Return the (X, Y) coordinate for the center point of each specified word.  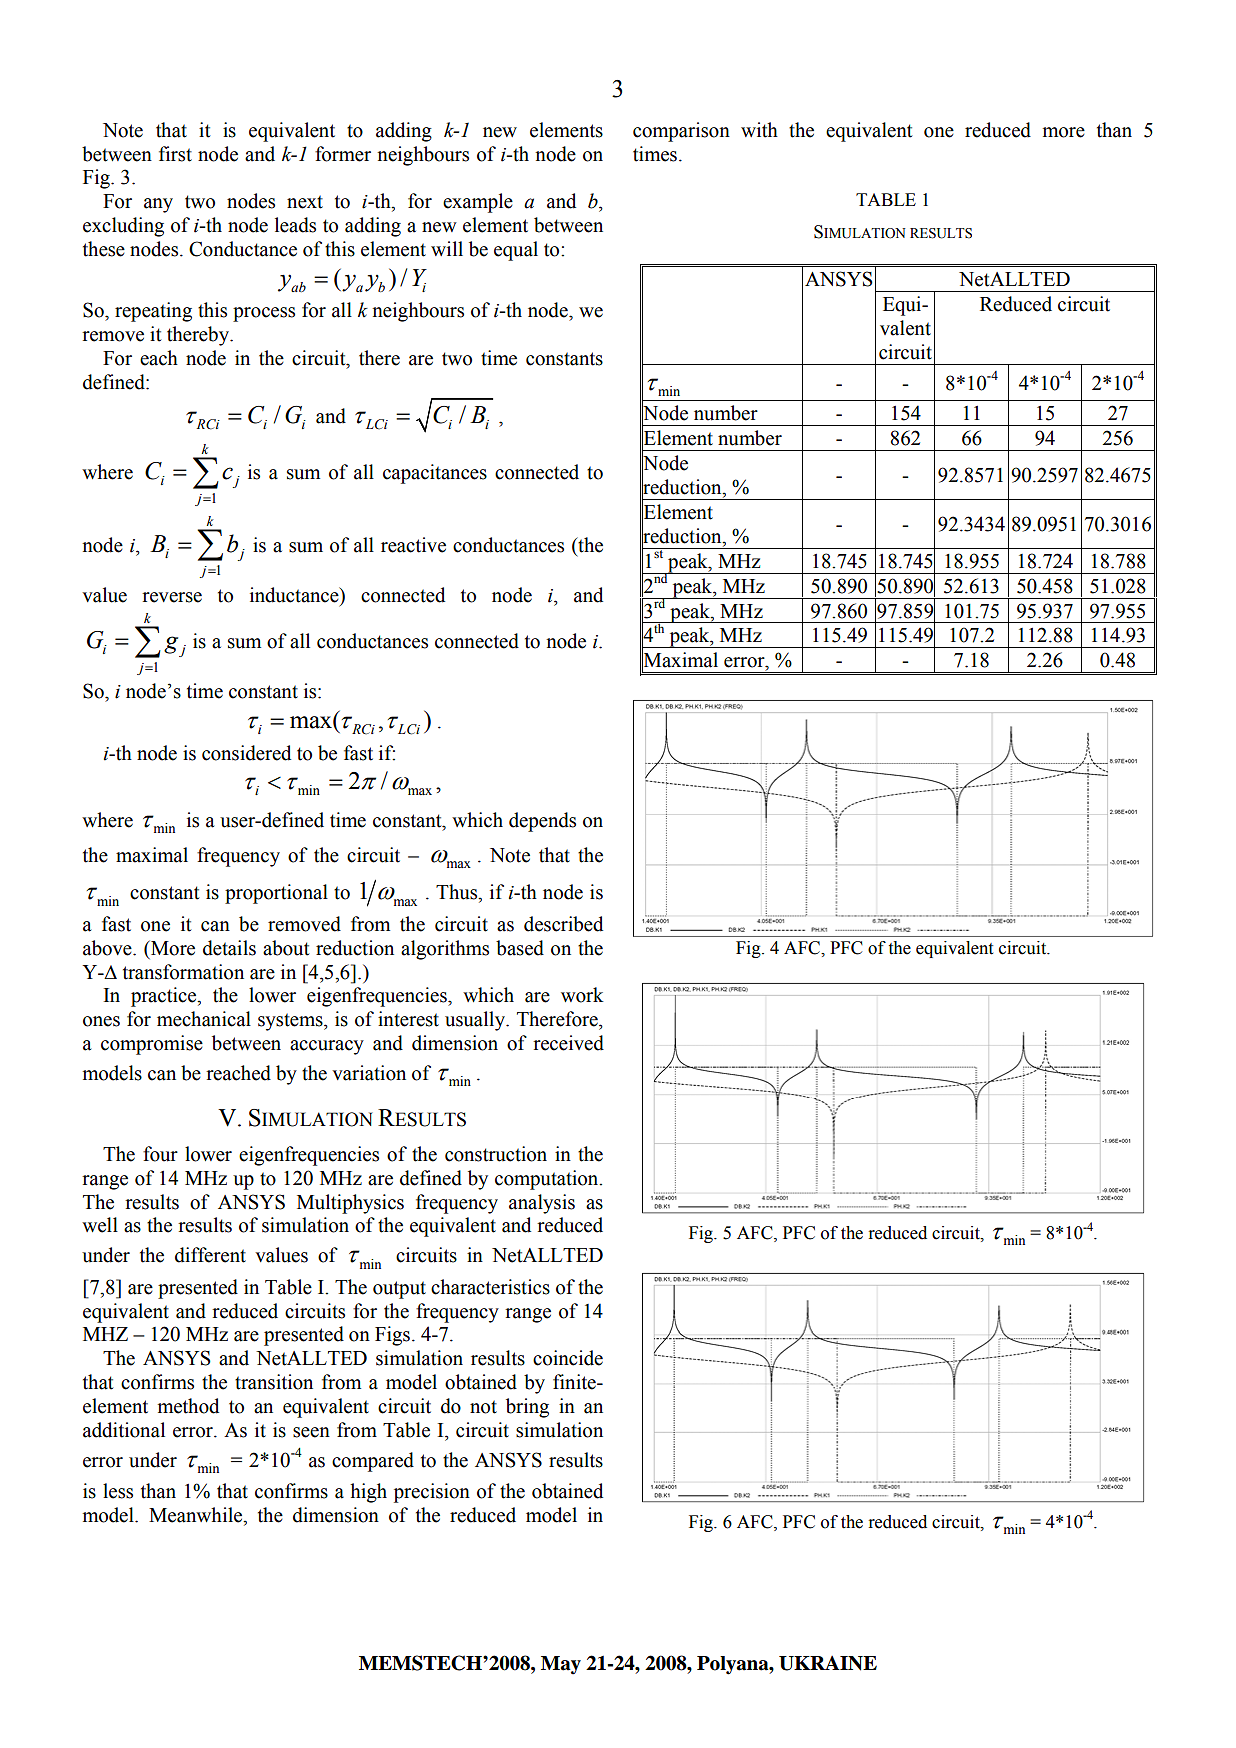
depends (542, 822)
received (568, 1043)
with (759, 130)
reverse (172, 597)
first (175, 154)
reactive (413, 545)
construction (496, 1154)
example (478, 203)
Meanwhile (197, 1516)
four (160, 1154)
